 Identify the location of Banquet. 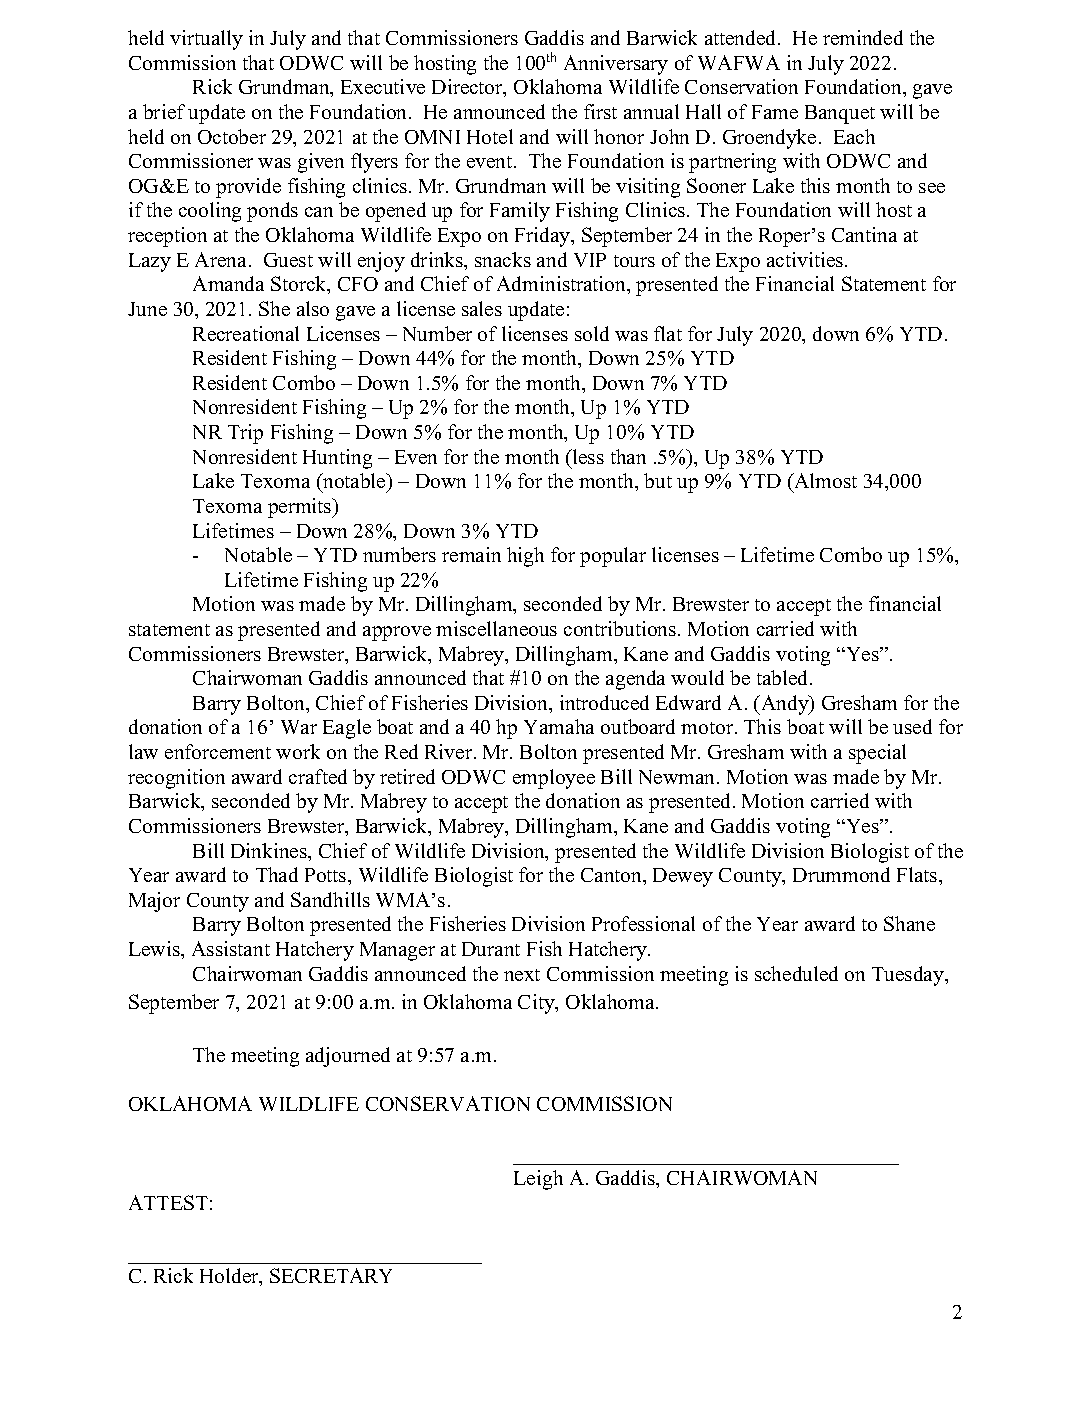
(840, 114).
